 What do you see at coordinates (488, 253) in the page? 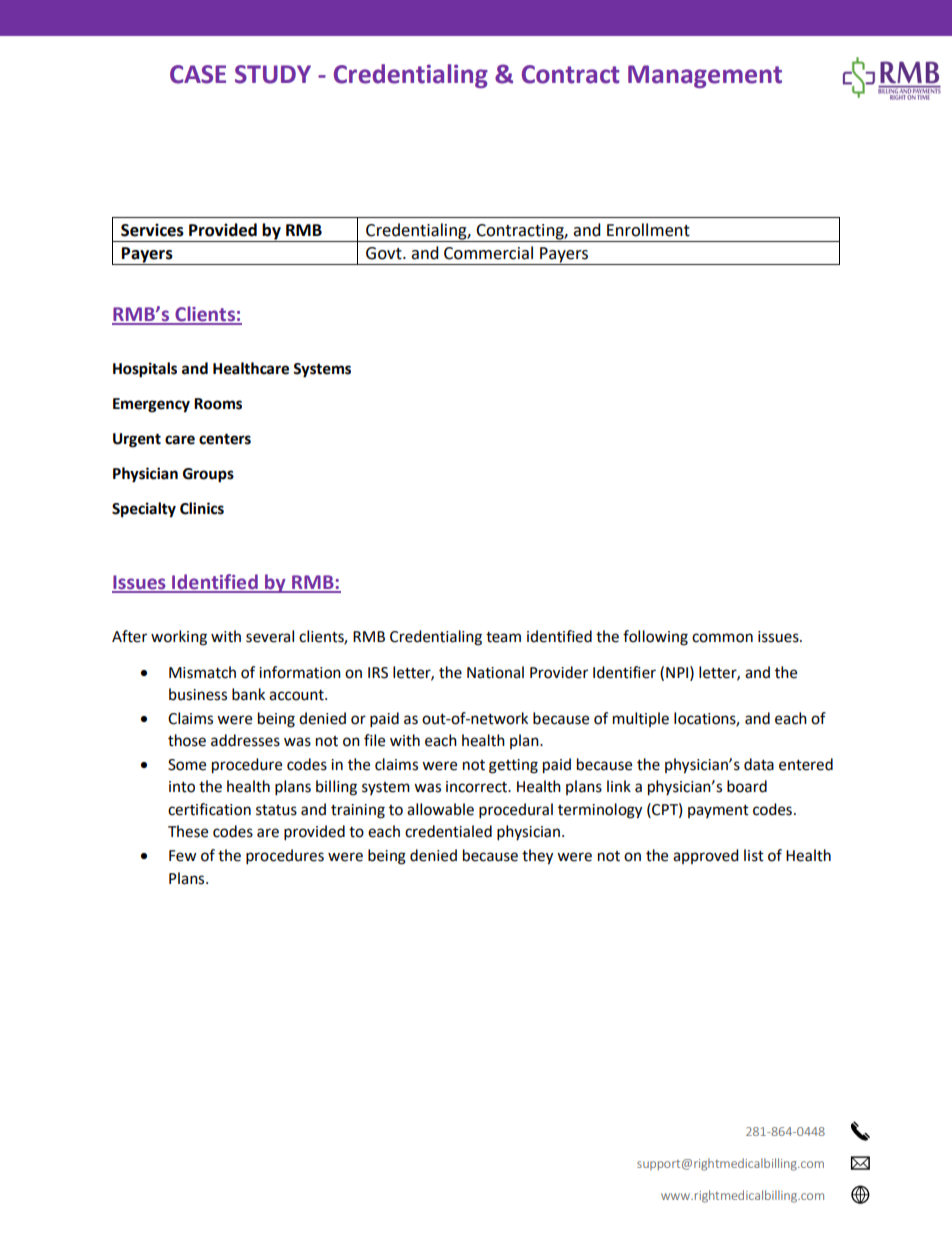
I see `Commercial` at bounding box center [488, 253].
